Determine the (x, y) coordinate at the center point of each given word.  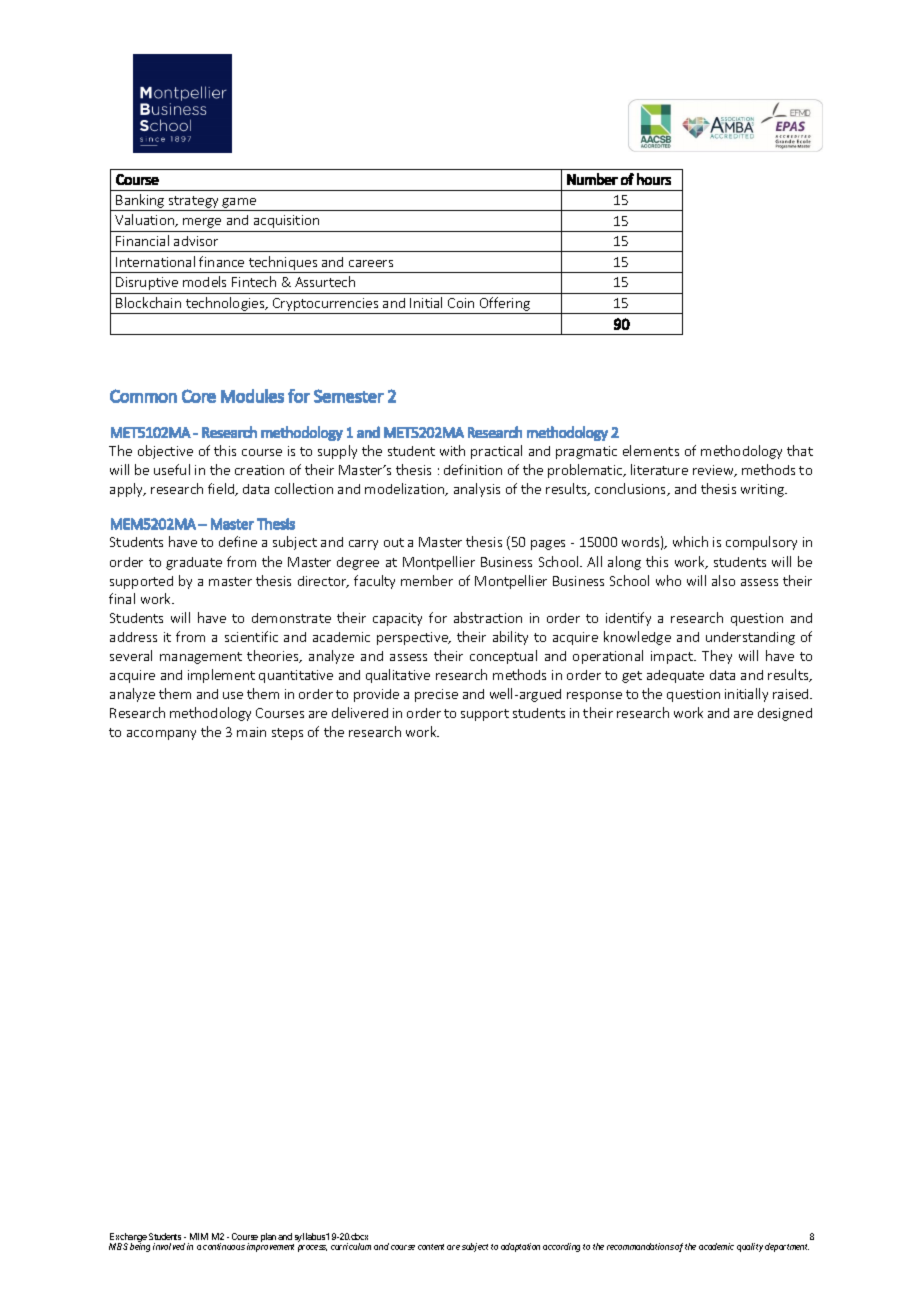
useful (172, 469)
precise (436, 695)
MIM (199, 1236)
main (251, 732)
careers (371, 263)
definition (473, 469)
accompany (161, 735)
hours (654, 179)
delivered (360, 712)
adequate (675, 676)
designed (785, 714)
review (714, 471)
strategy (193, 202)
